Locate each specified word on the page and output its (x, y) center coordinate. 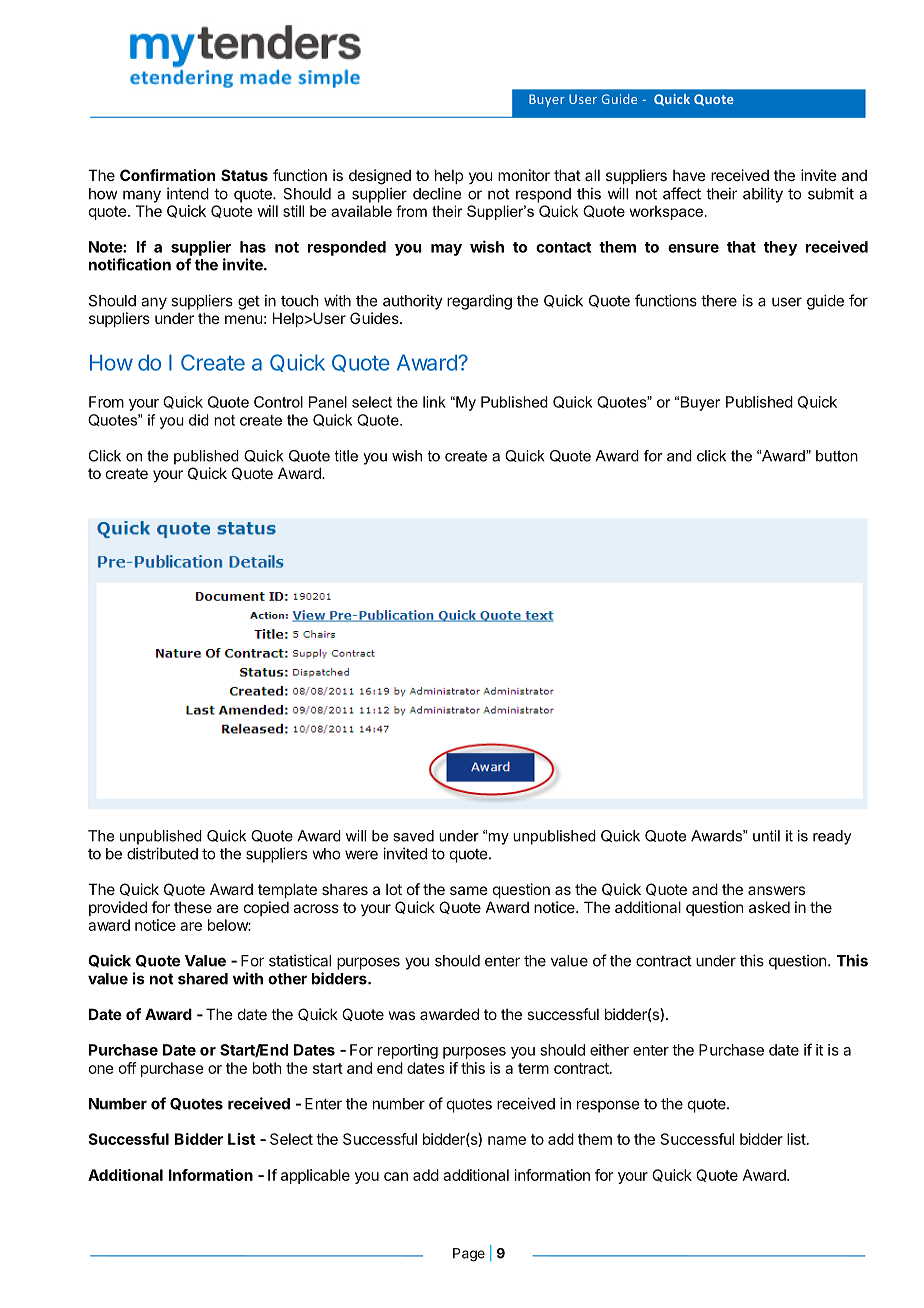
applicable (315, 1176)
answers (776, 890)
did (199, 420)
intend (188, 193)
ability (763, 195)
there (719, 301)
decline (437, 193)
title (346, 456)
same (469, 890)
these (193, 907)
